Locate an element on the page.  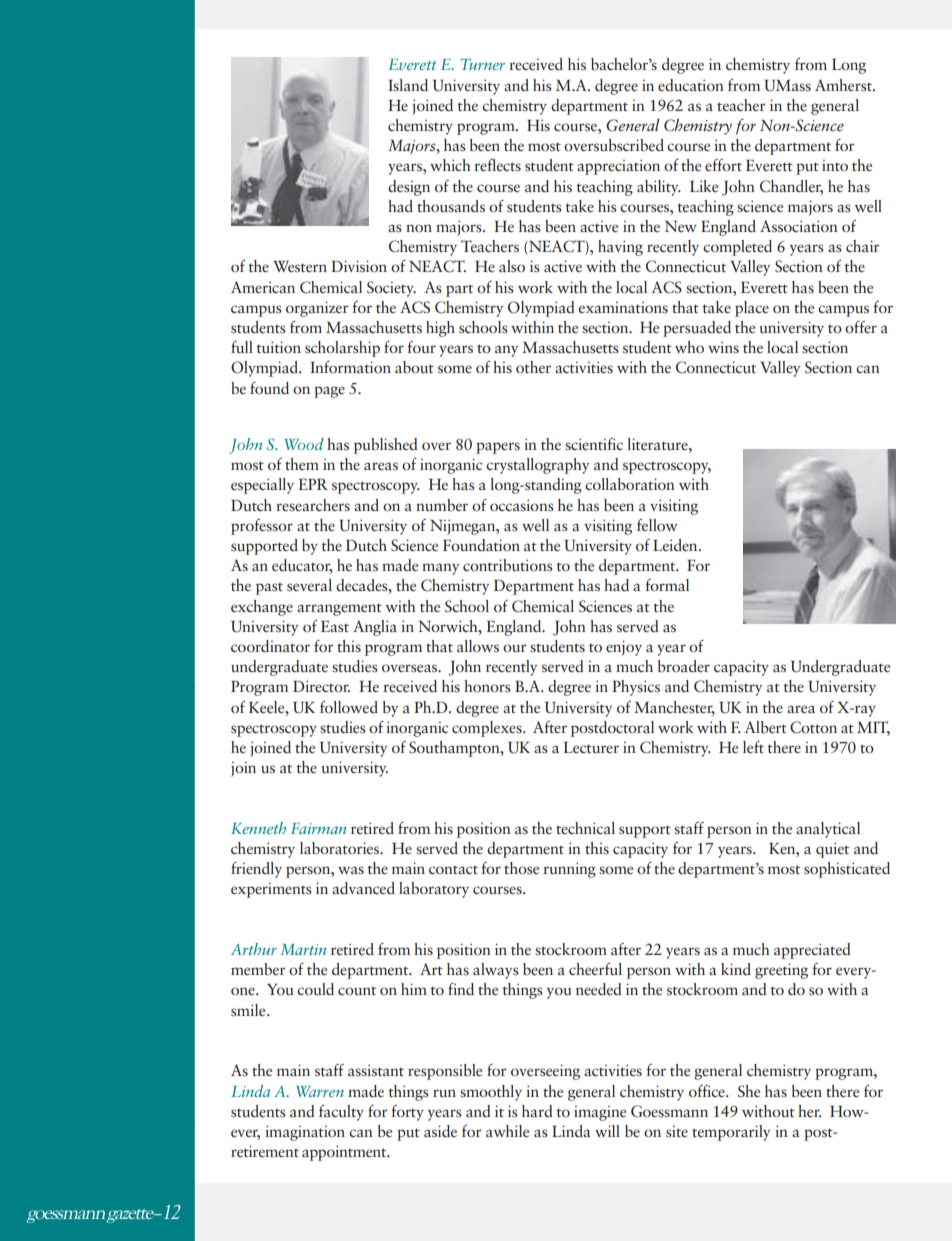
temporarily is located at coordinates (731, 1133).
